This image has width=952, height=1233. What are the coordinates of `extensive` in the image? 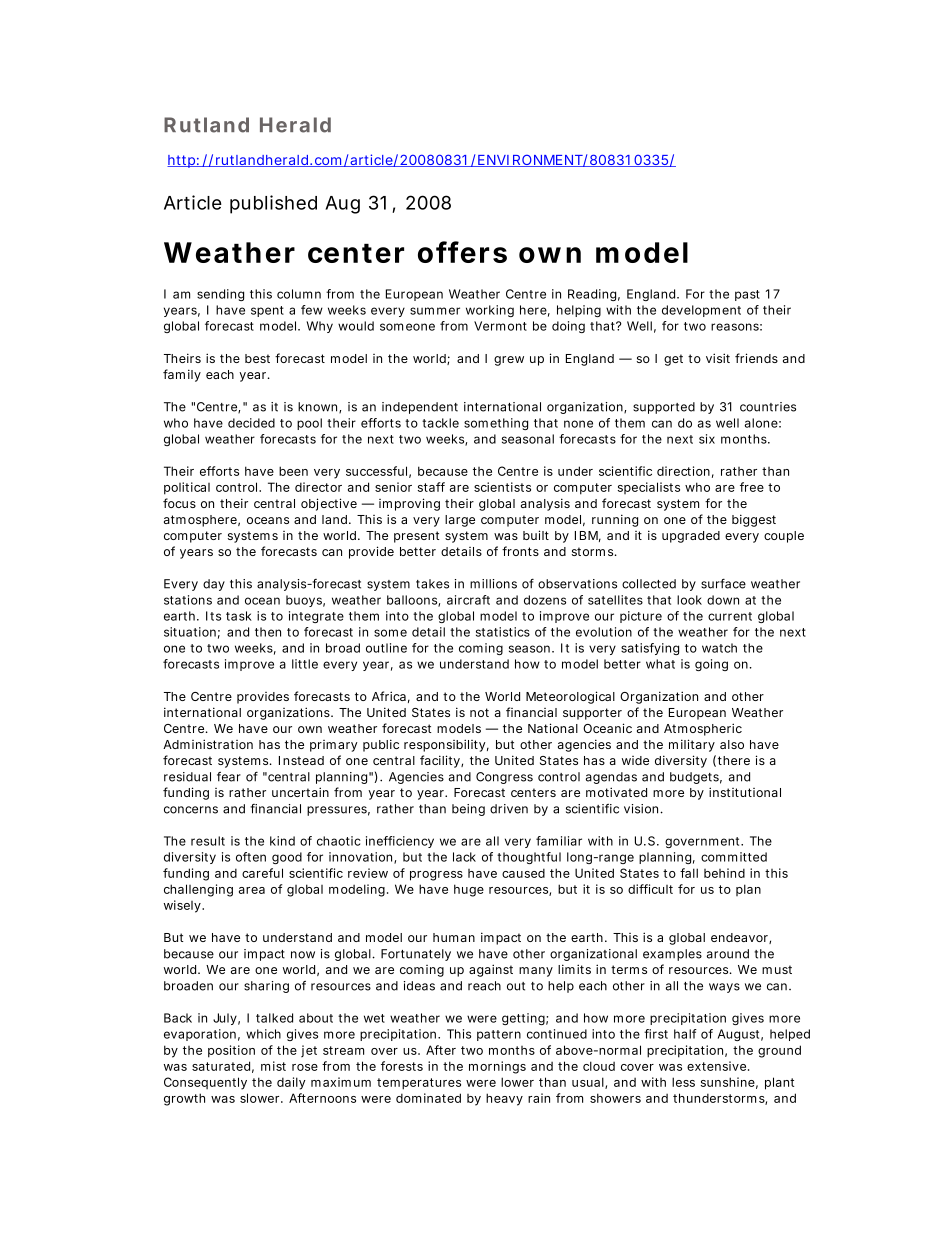 It's located at (716, 1066).
